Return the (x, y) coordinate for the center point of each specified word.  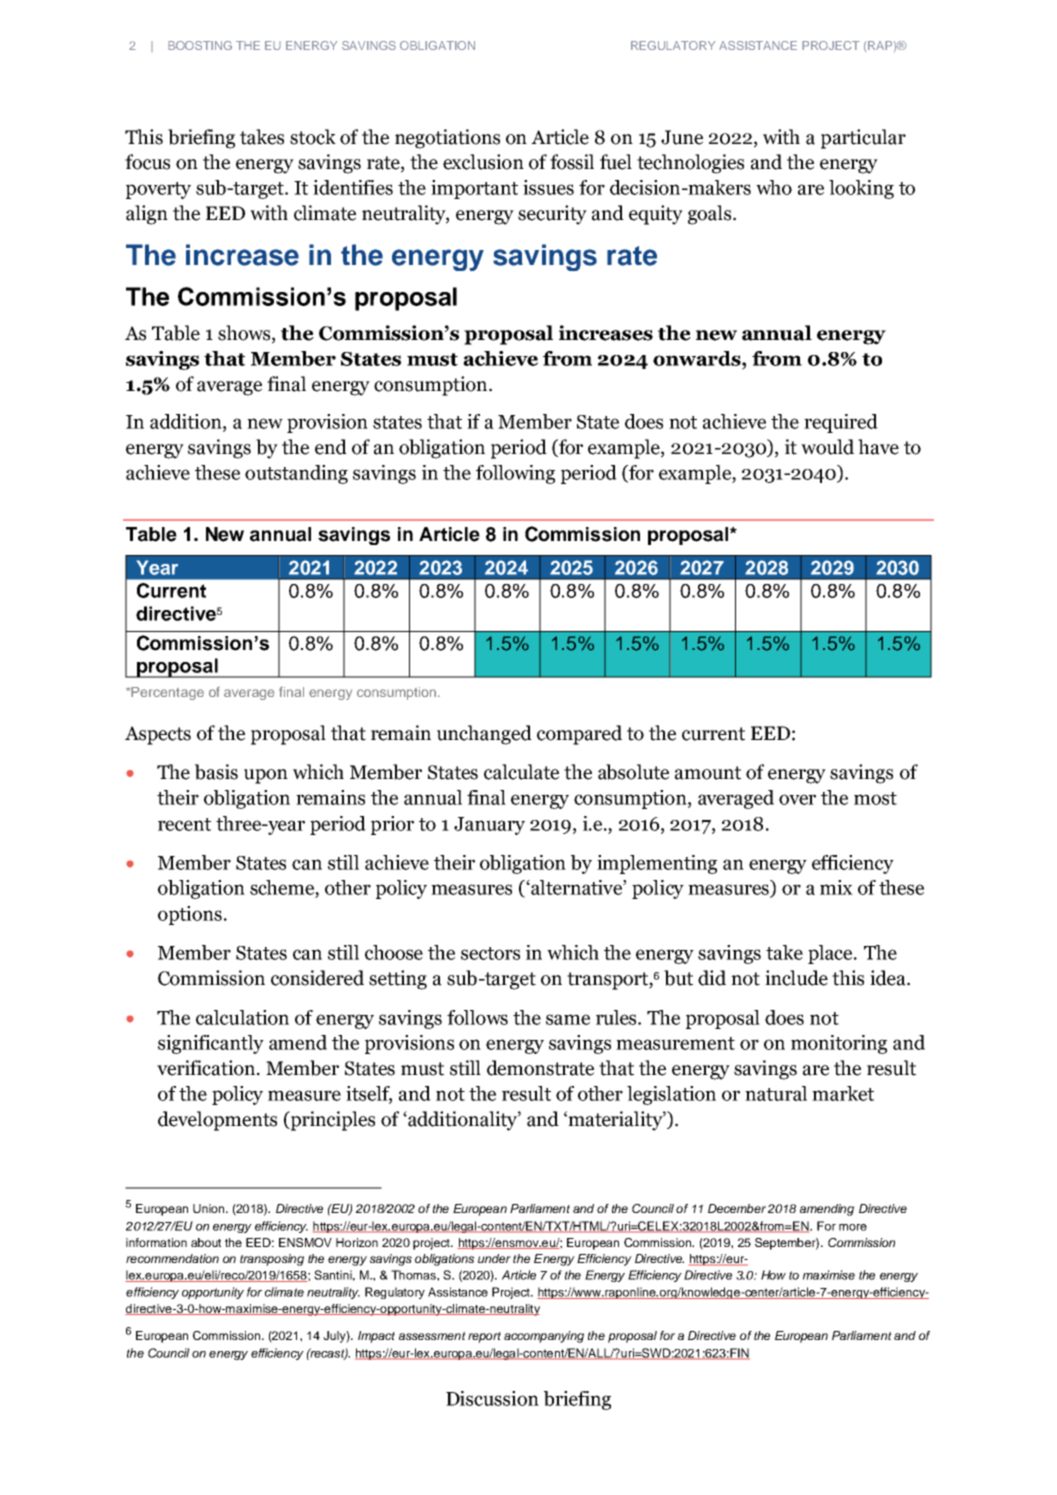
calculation (242, 1017)
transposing (272, 1260)
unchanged (484, 735)
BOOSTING (200, 45)
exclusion (483, 162)
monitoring (839, 1044)
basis (216, 772)
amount (708, 773)
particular (863, 139)
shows (245, 334)
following (515, 474)
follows (477, 1017)
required (841, 423)
